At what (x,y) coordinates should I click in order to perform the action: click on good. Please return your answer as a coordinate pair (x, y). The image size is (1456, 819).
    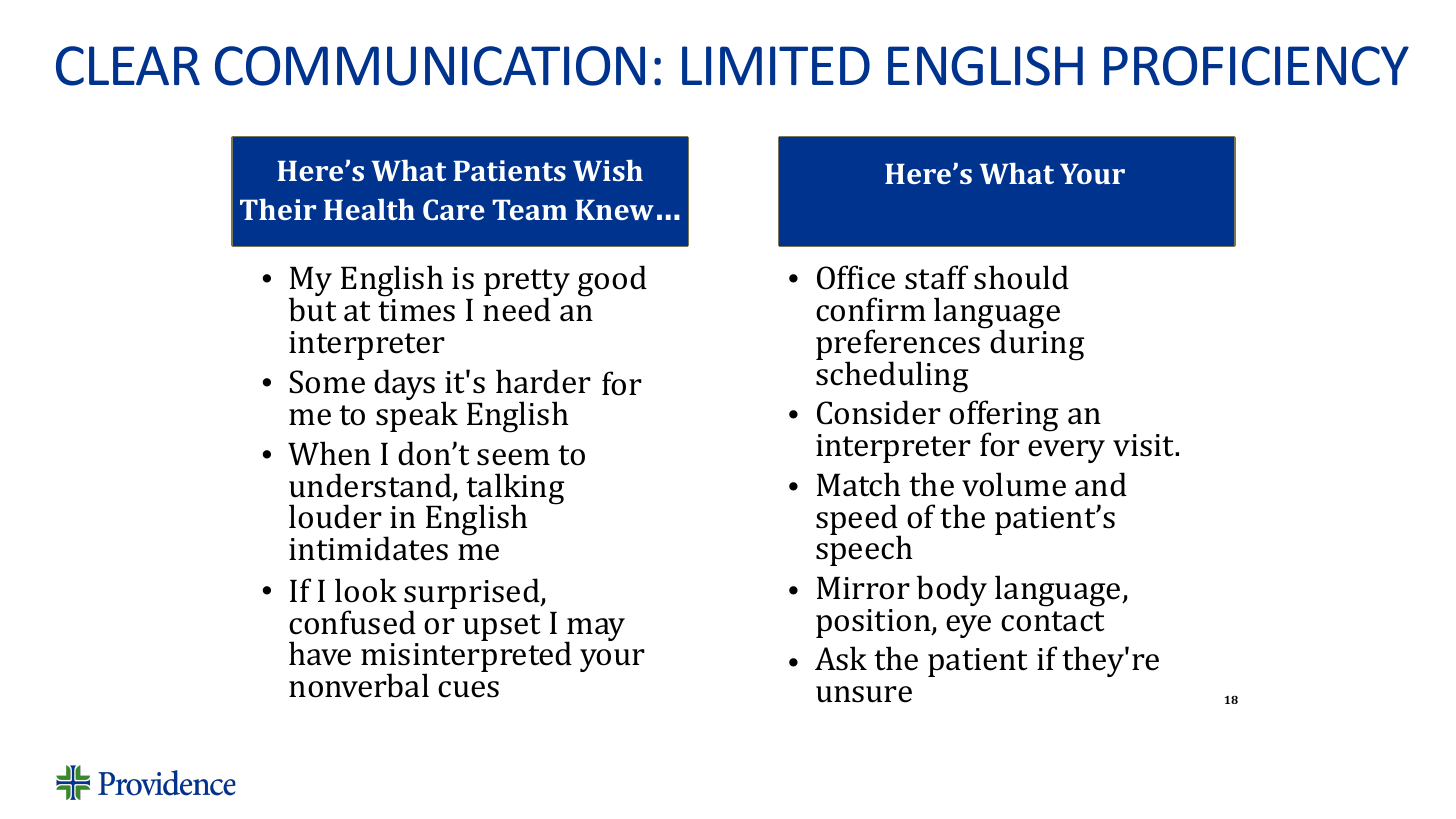
    Looking at the image, I should click on (612, 281).
